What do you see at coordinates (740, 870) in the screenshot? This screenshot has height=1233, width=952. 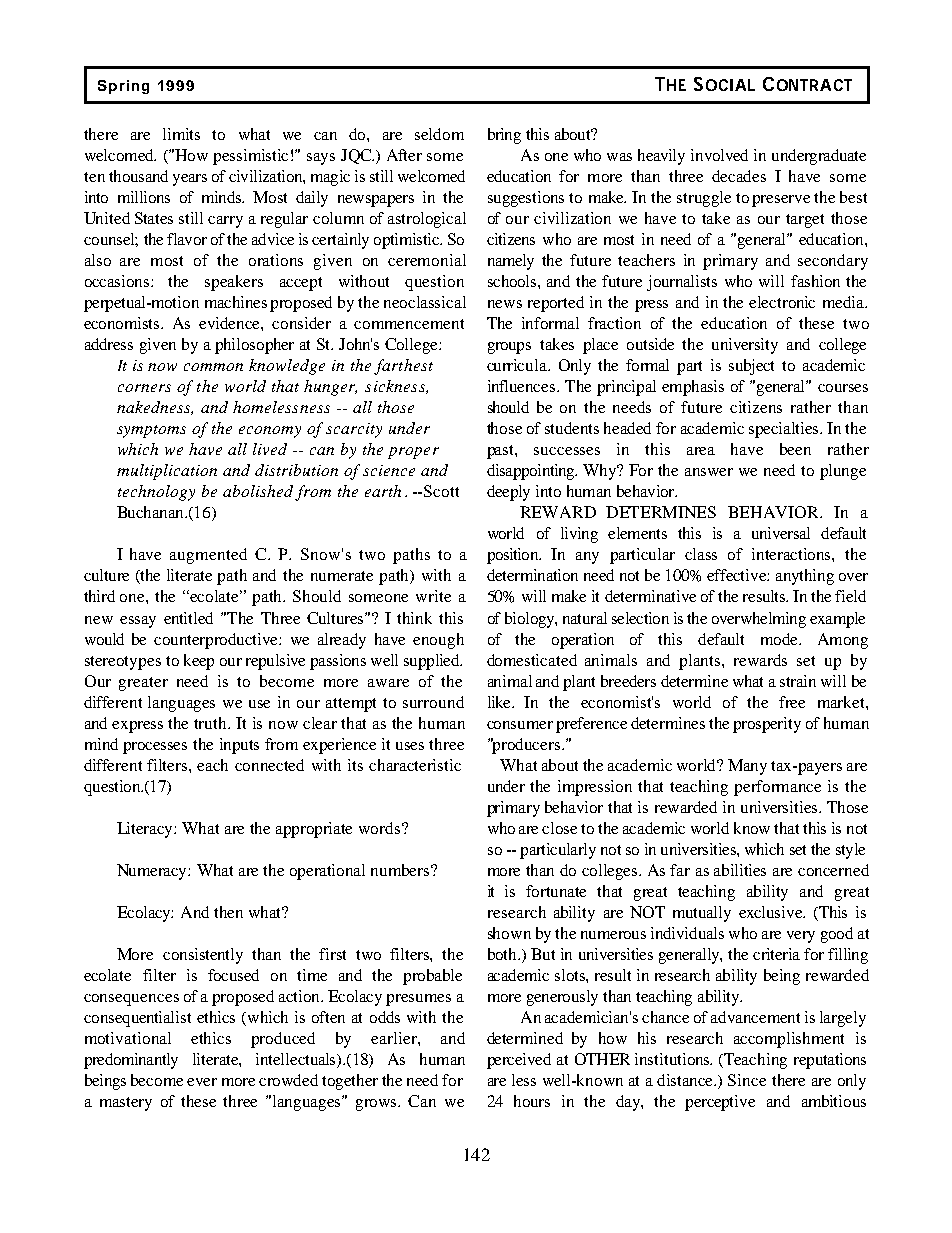 I see `abilities` at bounding box center [740, 870].
